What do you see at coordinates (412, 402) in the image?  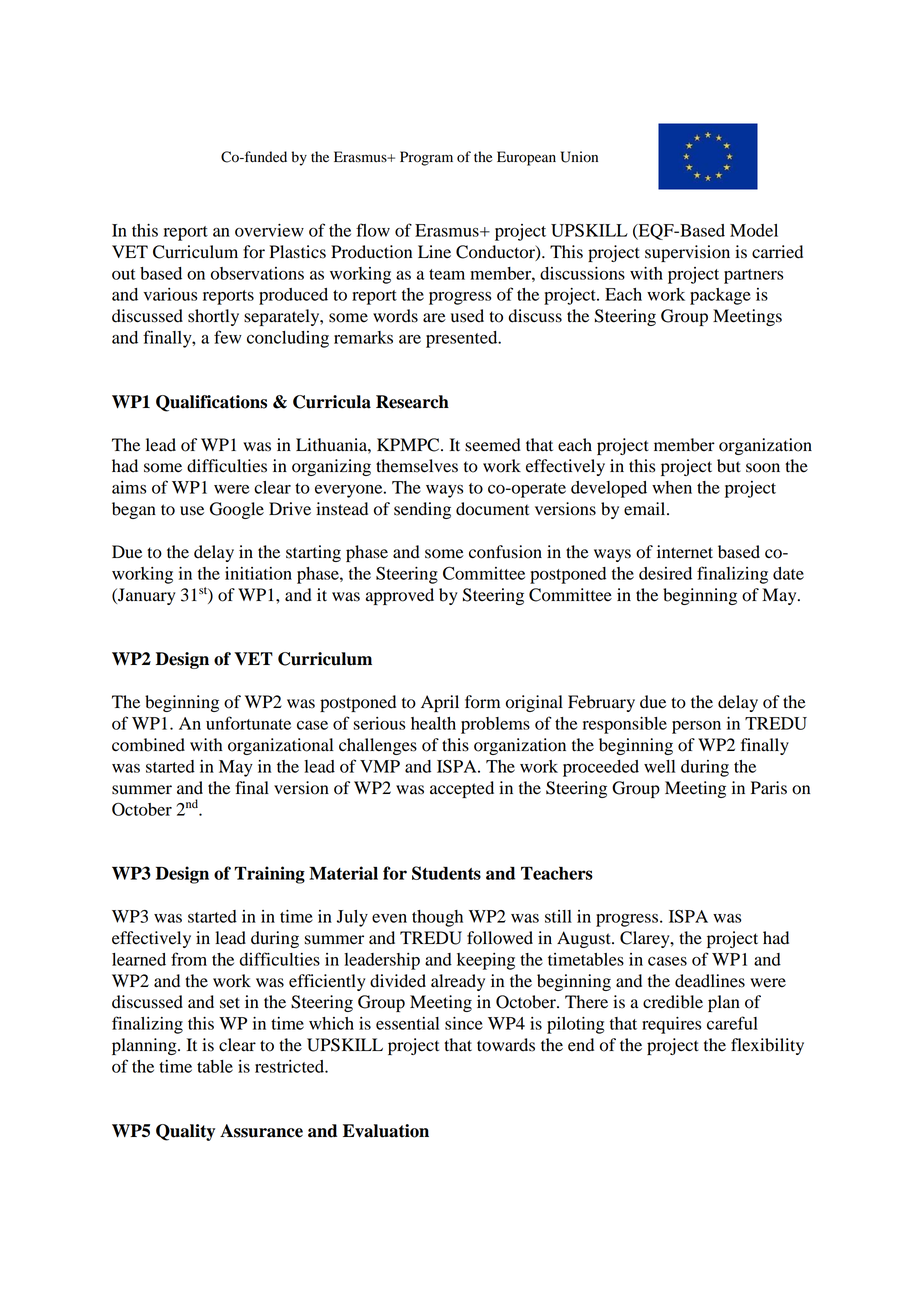 I see `Research` at bounding box center [412, 402].
